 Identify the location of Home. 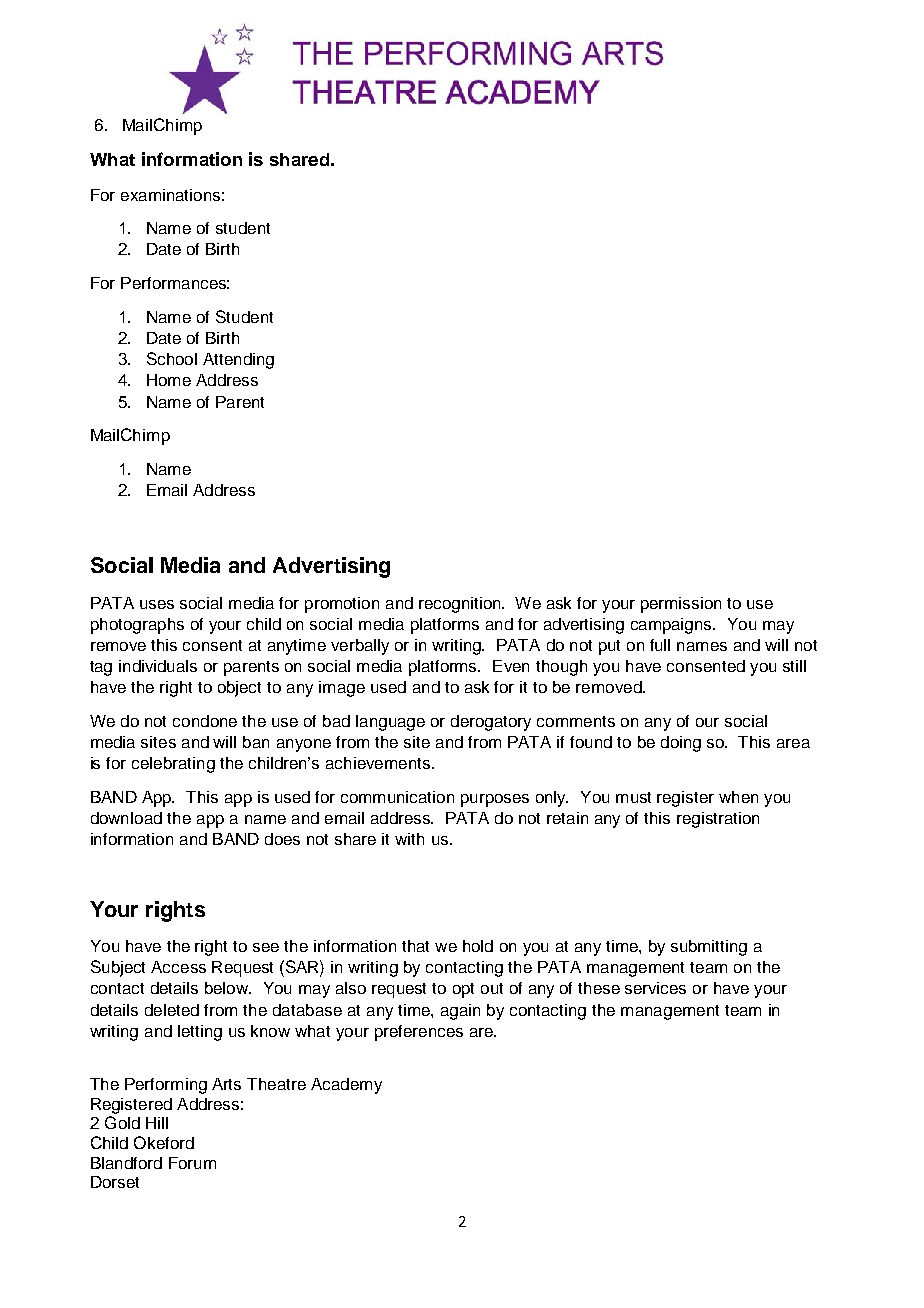
(169, 380).
